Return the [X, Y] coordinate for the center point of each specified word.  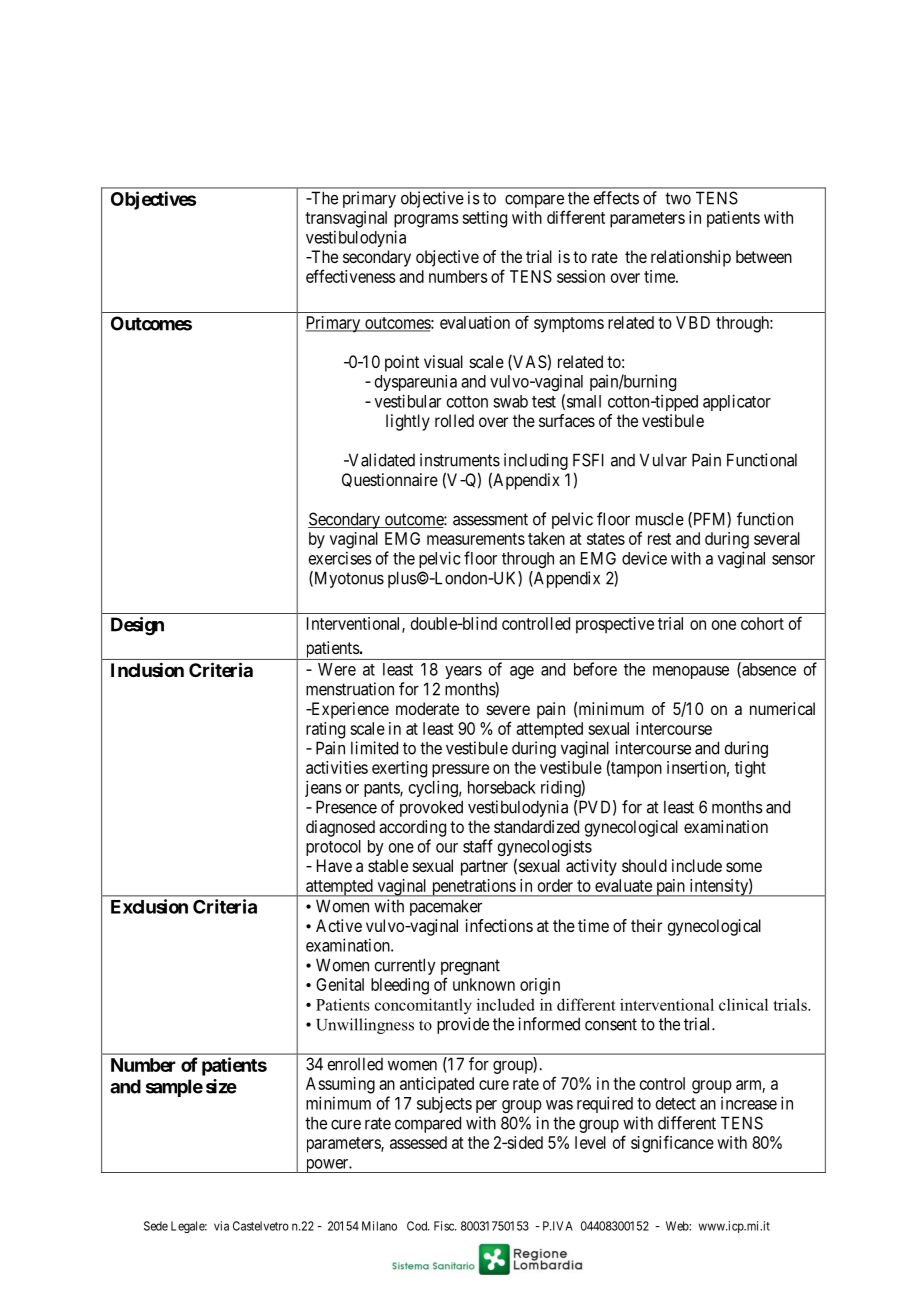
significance [672, 1144]
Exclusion [149, 906]
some [744, 867]
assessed [418, 1142]
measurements [476, 539]
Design [137, 626]
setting [484, 219]
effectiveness [351, 276]
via [221, 1226]
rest [659, 539]
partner [484, 868]
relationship [691, 258]
